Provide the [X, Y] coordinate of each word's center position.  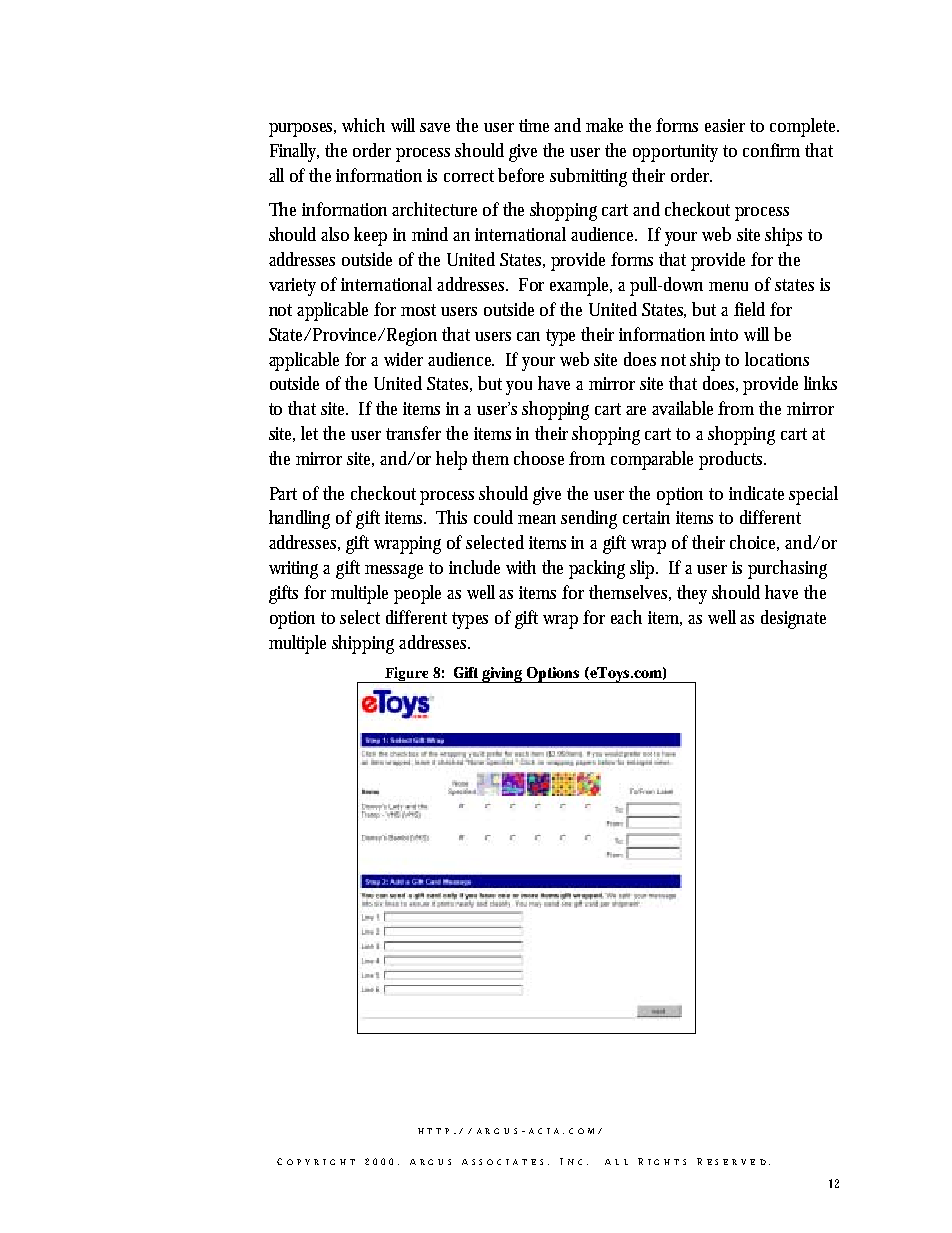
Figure [407, 675]
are [636, 410]
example [581, 286]
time [534, 125]
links [820, 383]
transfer [413, 433]
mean [537, 519]
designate [793, 619]
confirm [771, 150]
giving [502, 675]
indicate [756, 493]
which [363, 125]
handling [299, 519]
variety [292, 287]
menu [728, 286]
